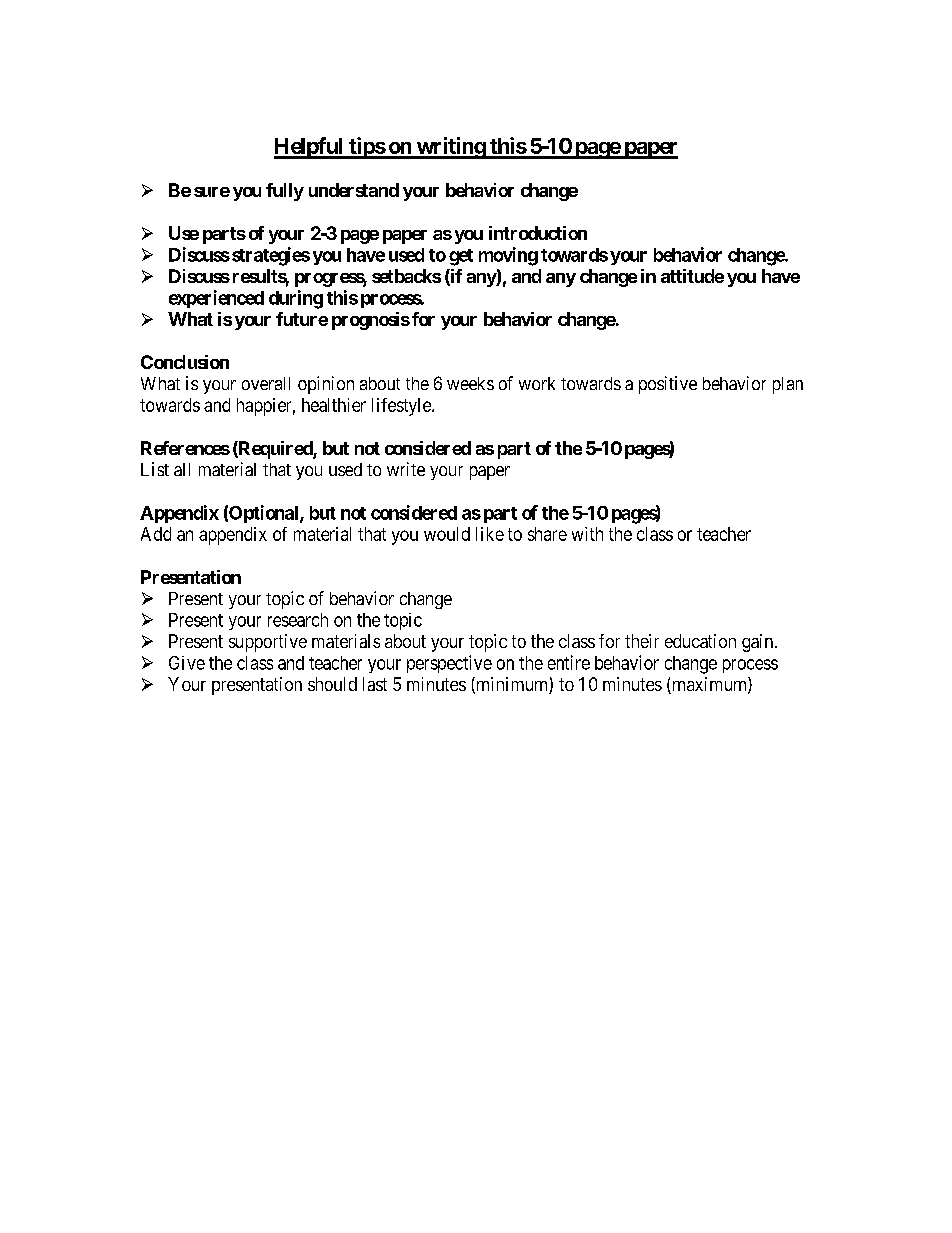  Describe the element at coordinates (354, 190) in the screenshot. I see `understand` at that location.
